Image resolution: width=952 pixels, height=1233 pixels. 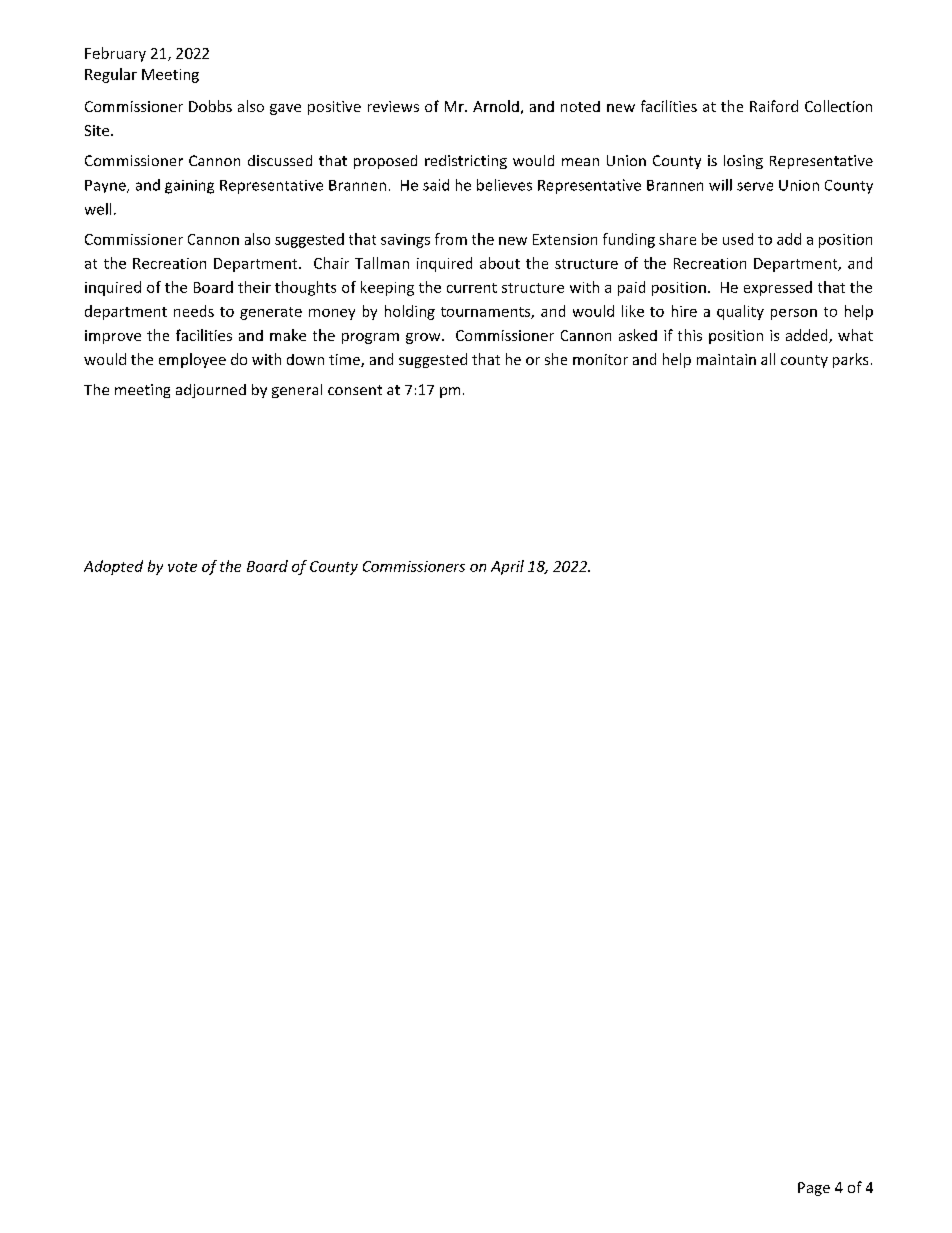 What do you see at coordinates (182, 567) in the image?
I see `vote` at bounding box center [182, 567].
